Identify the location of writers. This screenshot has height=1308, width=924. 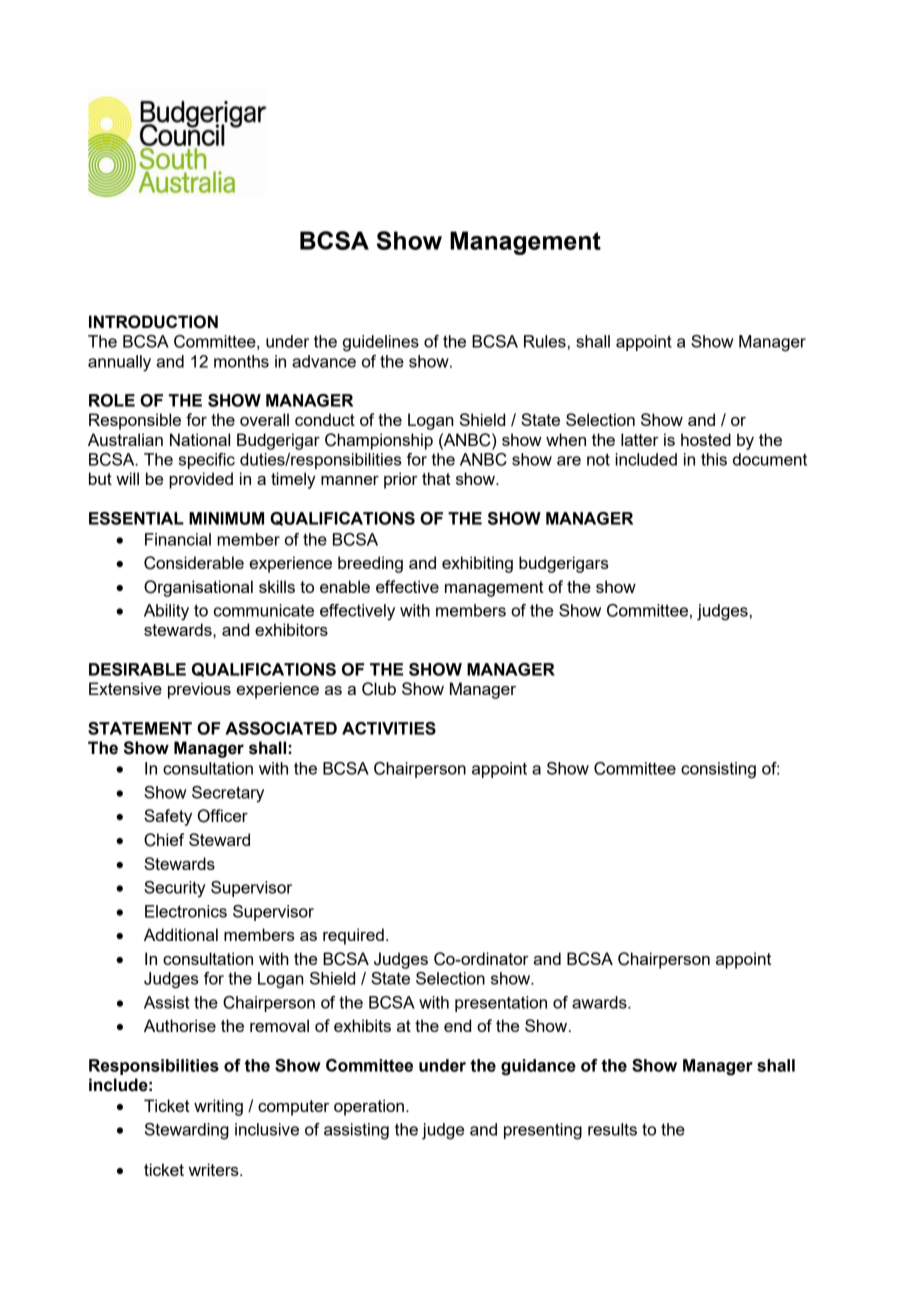
(215, 1169).
